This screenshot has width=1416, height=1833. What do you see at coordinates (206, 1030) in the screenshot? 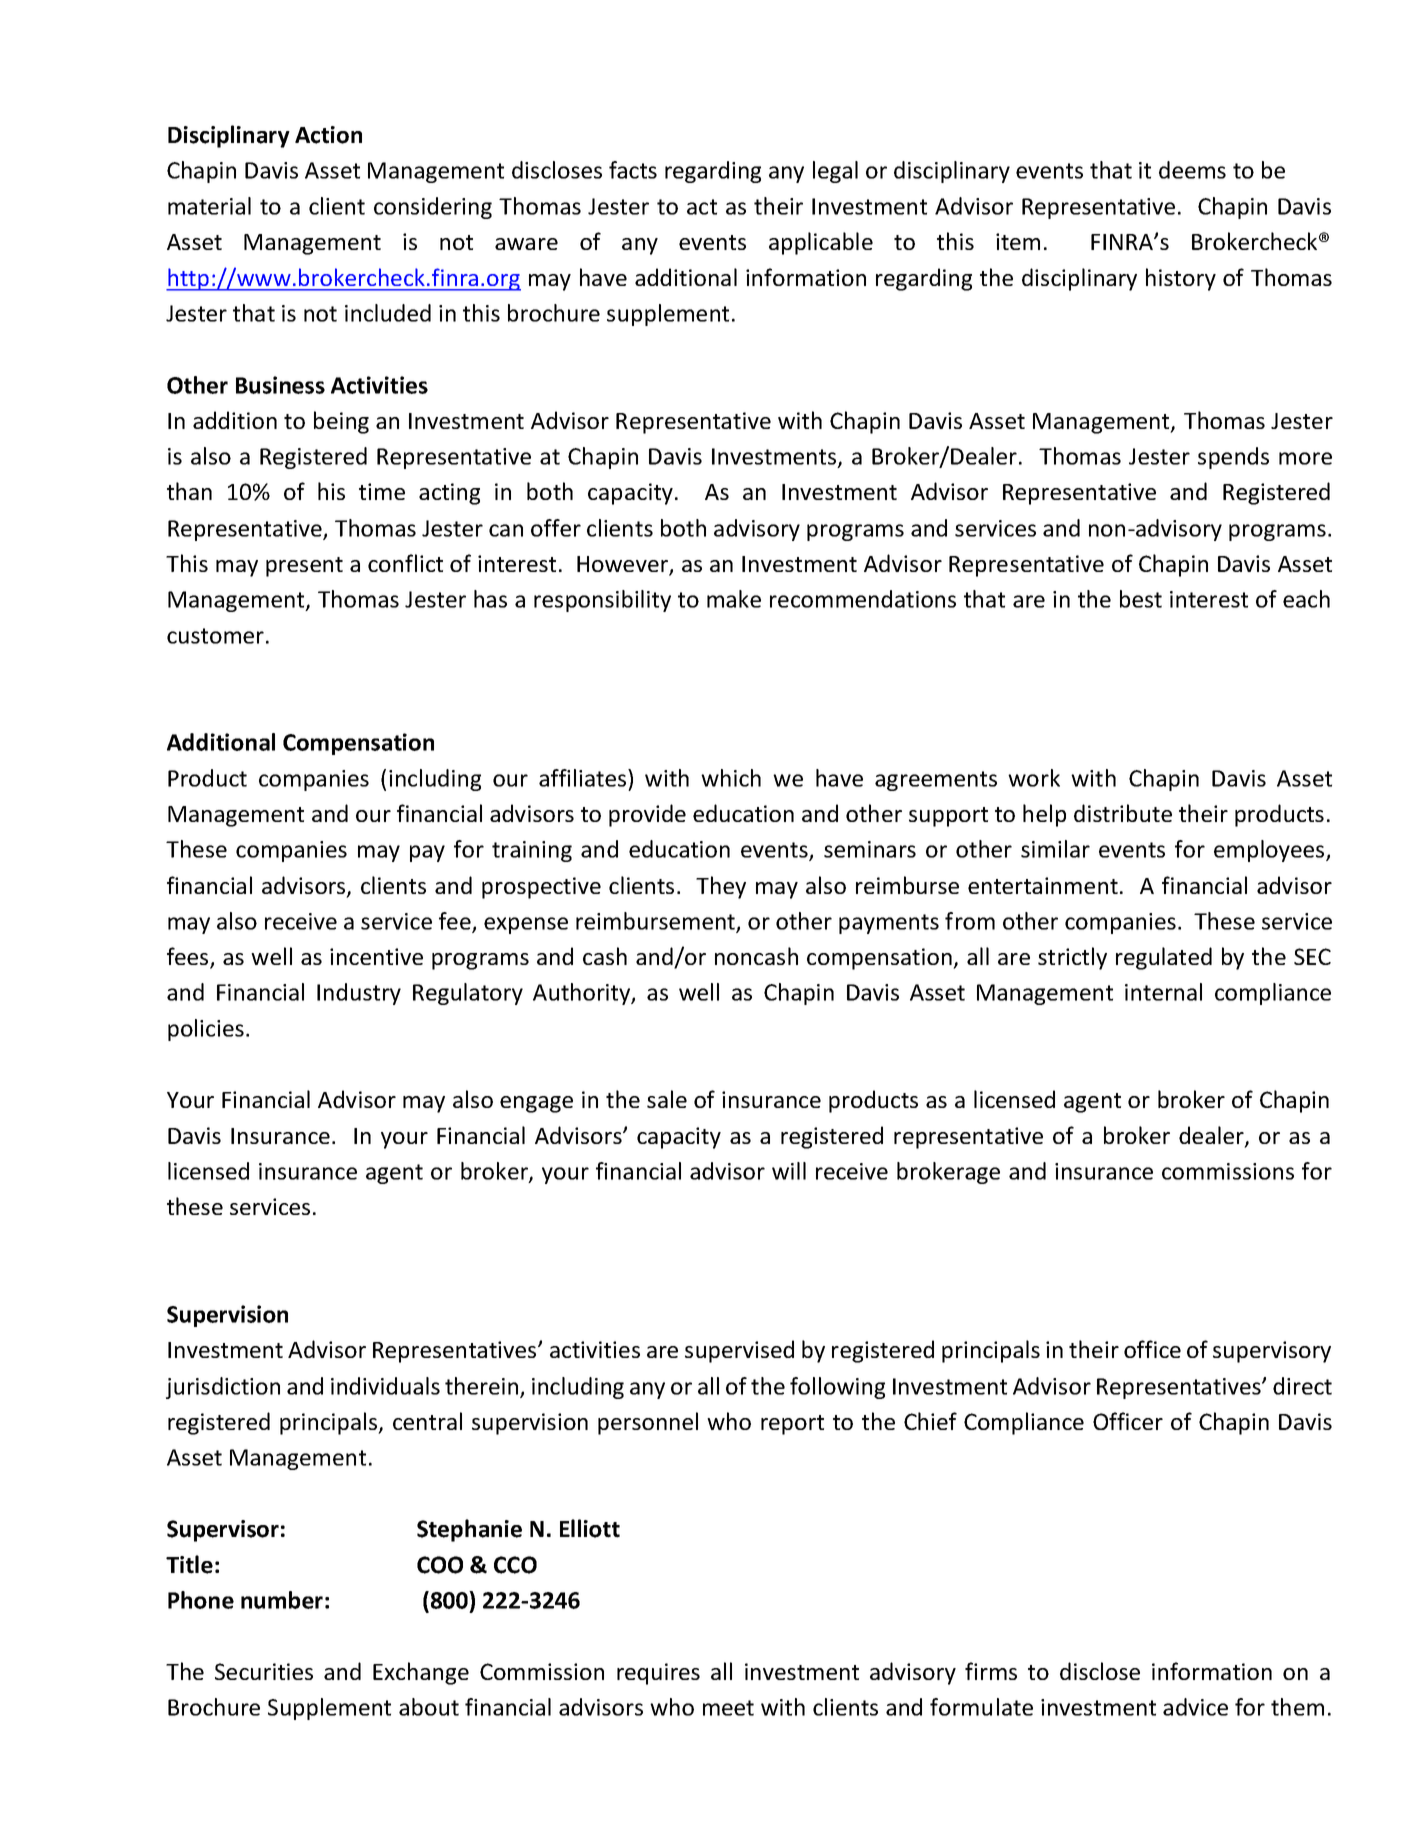
I see `policies` at bounding box center [206, 1030].
